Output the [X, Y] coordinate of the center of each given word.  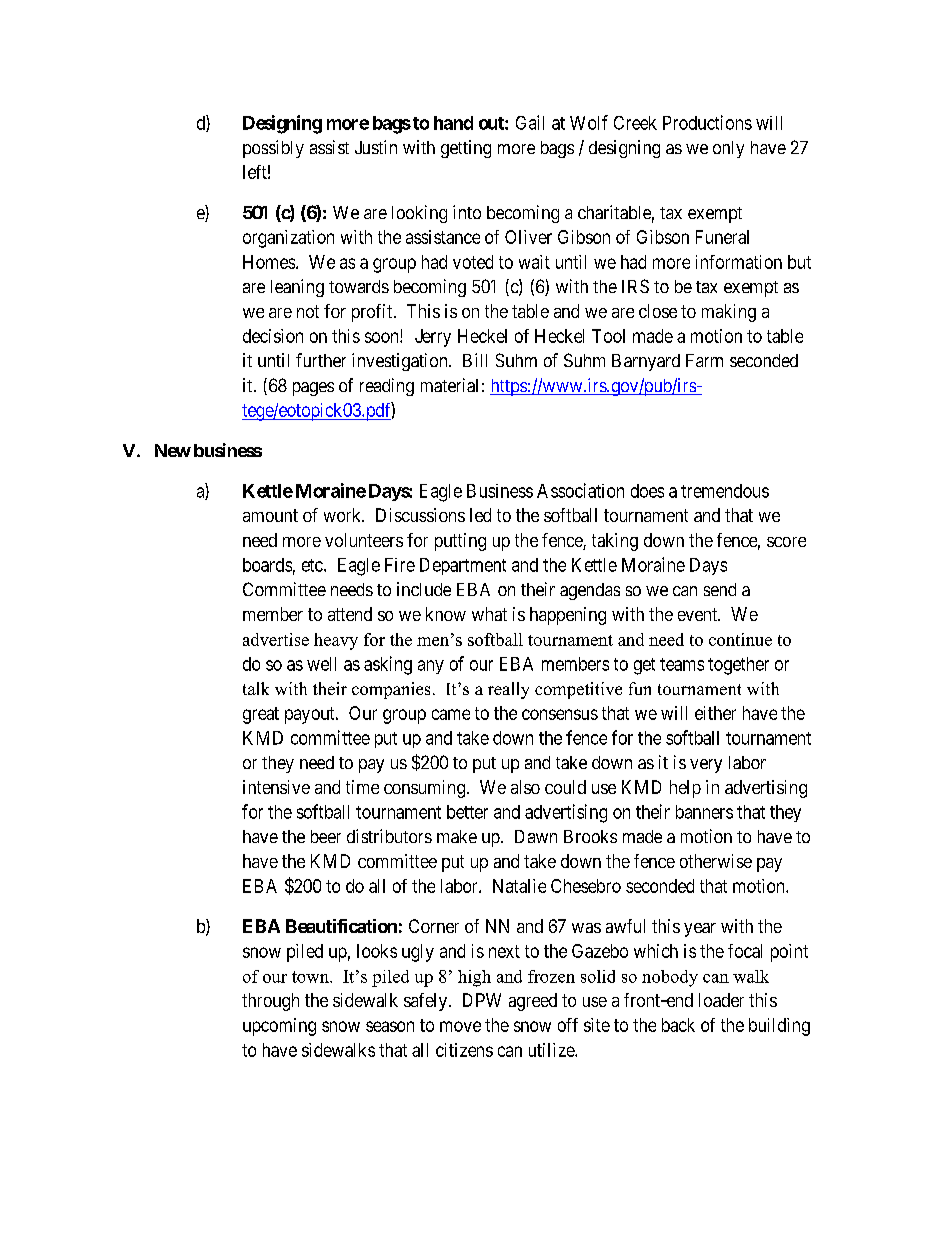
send [720, 589]
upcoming [279, 1027]
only [728, 149]
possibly [273, 149]
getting [466, 149]
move [460, 1026]
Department [463, 566]
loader [721, 1000]
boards [267, 565]
